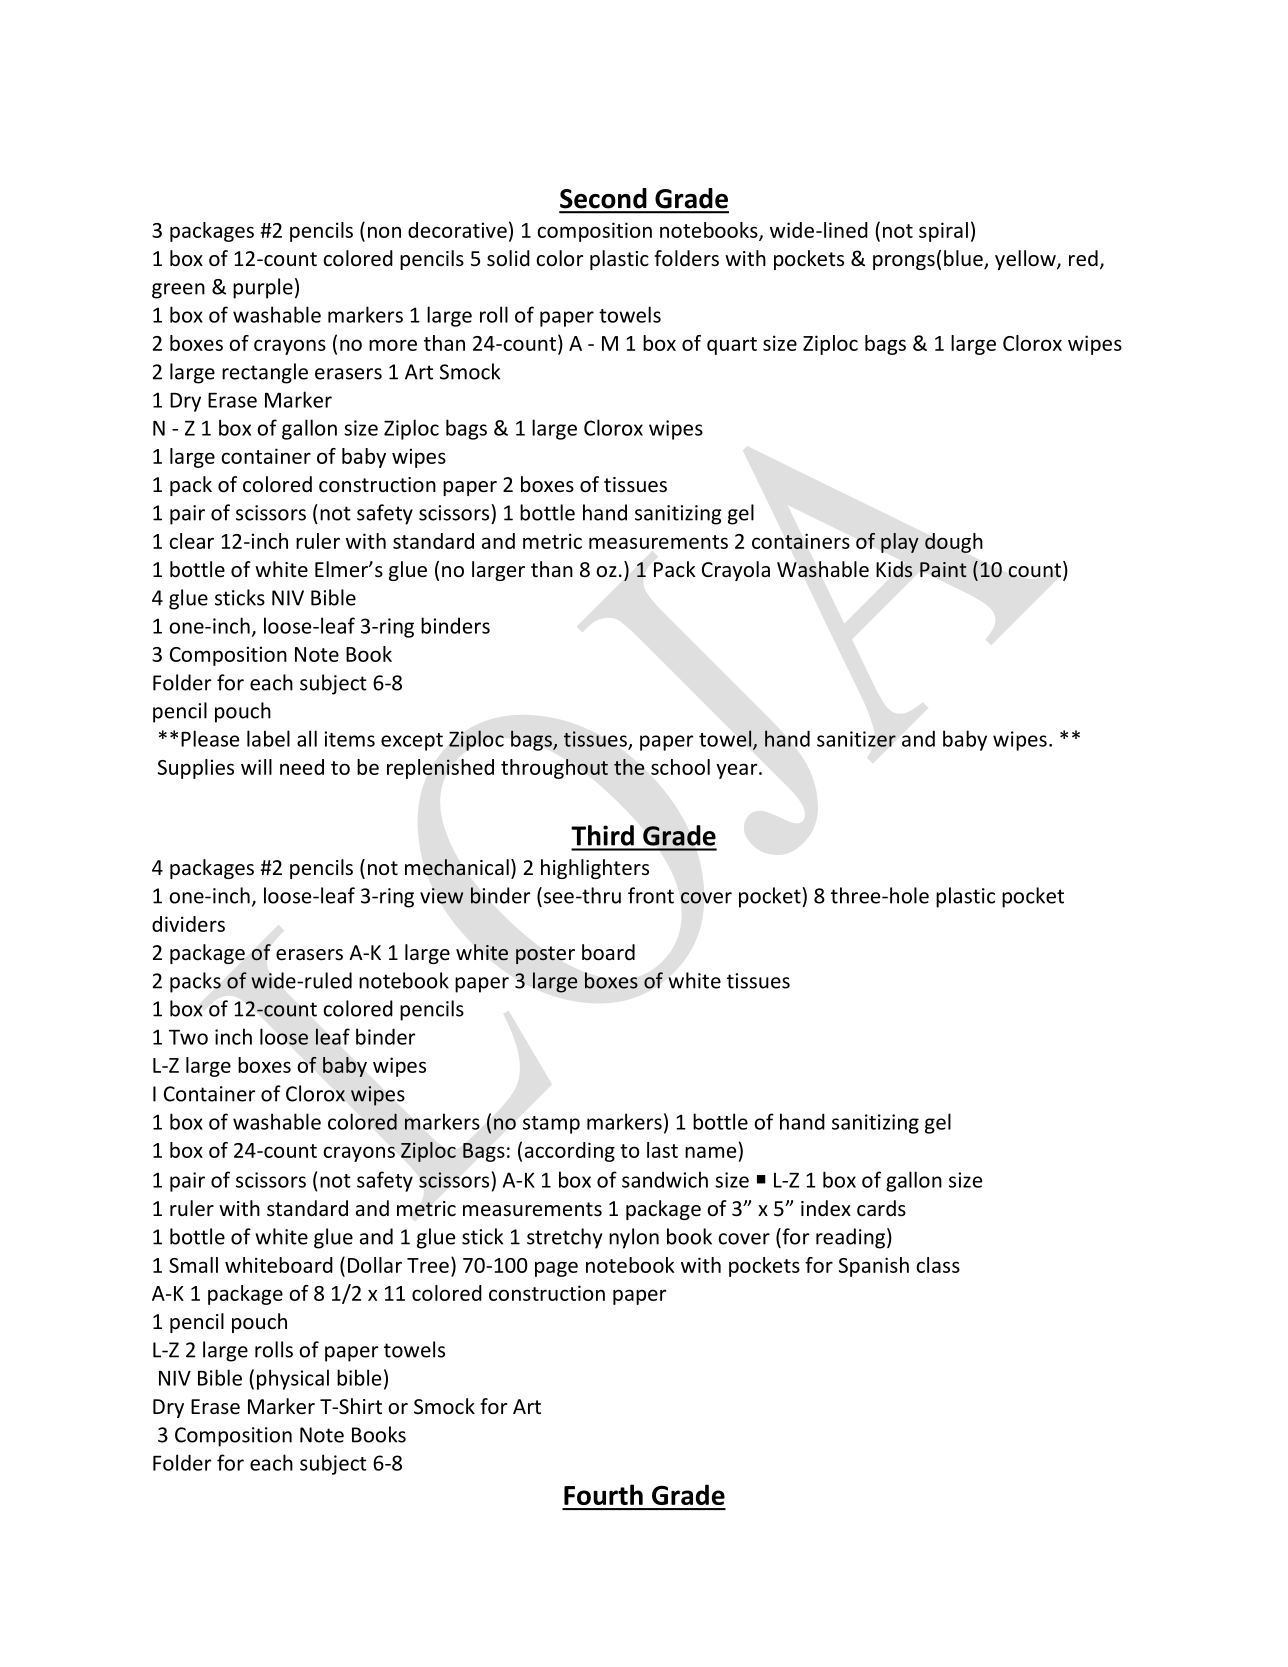  I want to click on solid, so click(508, 258).
